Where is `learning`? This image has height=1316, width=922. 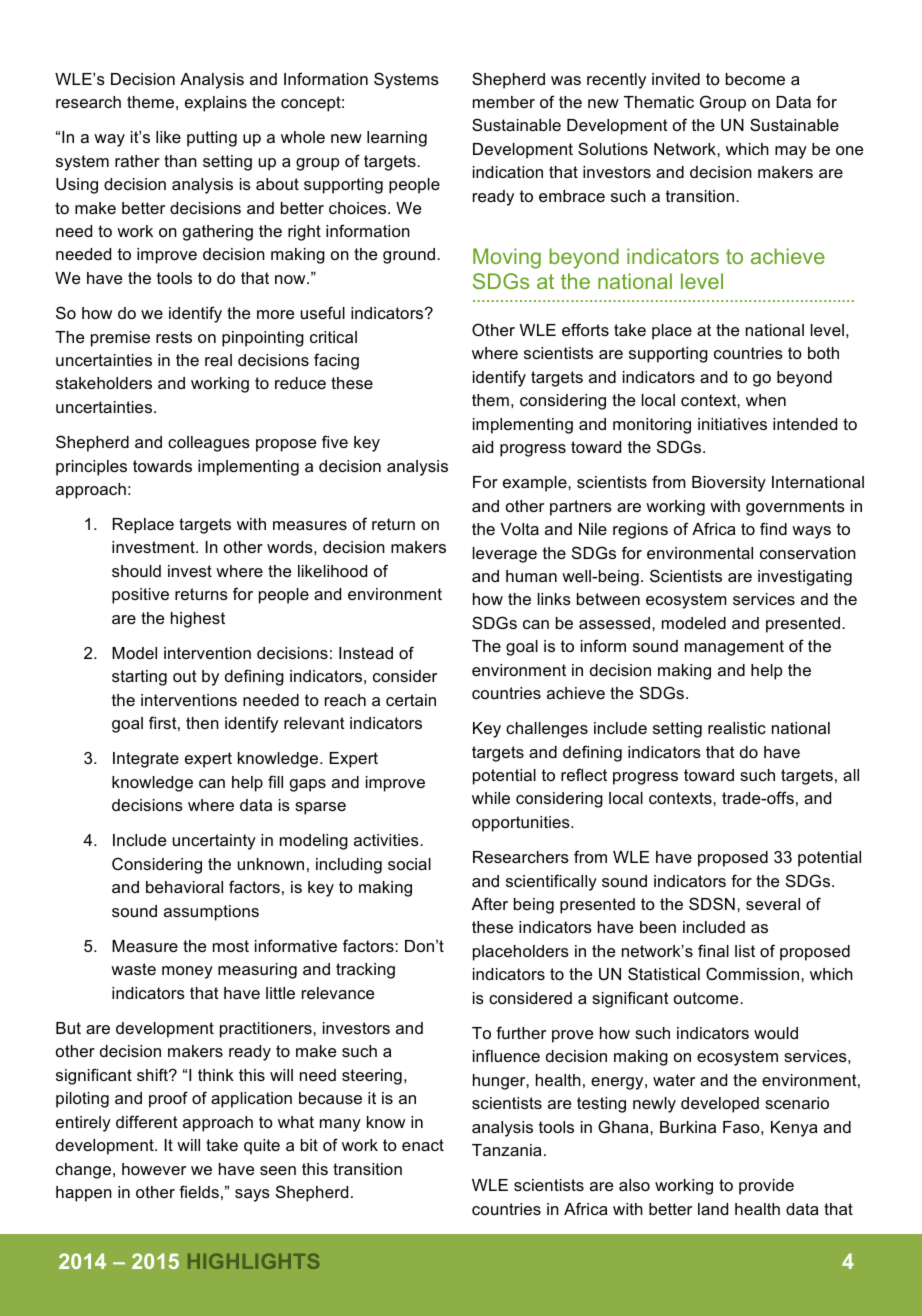 learning is located at coordinates (397, 139).
